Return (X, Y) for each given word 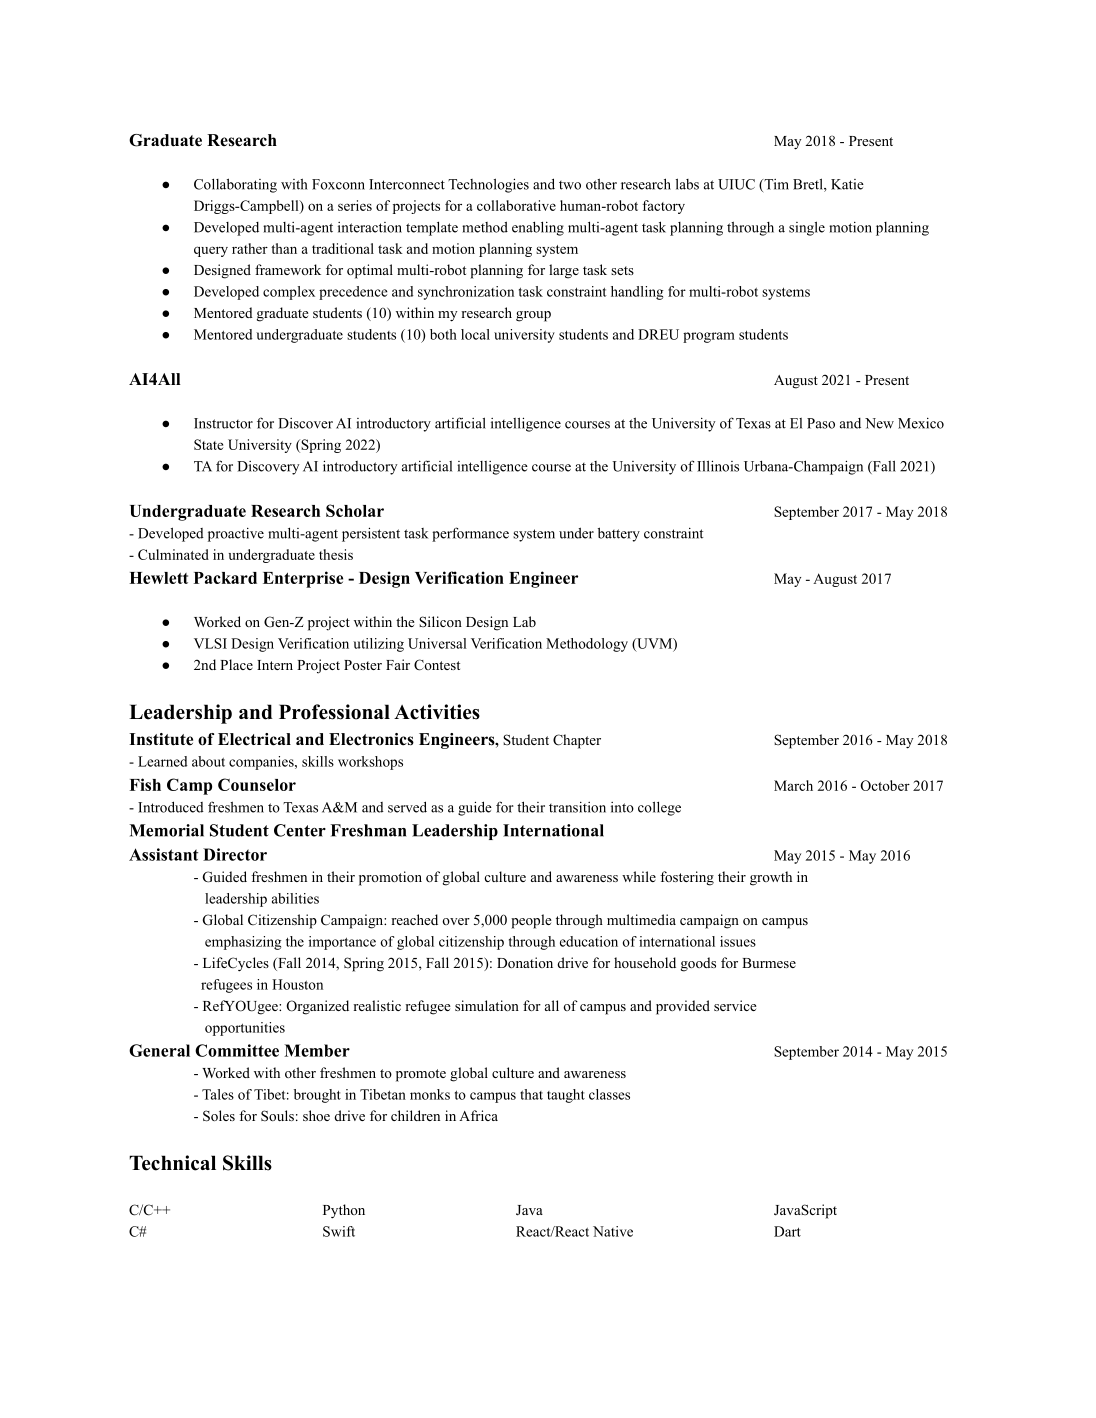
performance (470, 534)
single (807, 228)
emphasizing (243, 943)
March (793, 785)
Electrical (254, 739)
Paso (821, 423)
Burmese (769, 963)
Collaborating (235, 185)
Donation (525, 962)
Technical (172, 1163)
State (208, 444)
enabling (538, 228)
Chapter (577, 741)
